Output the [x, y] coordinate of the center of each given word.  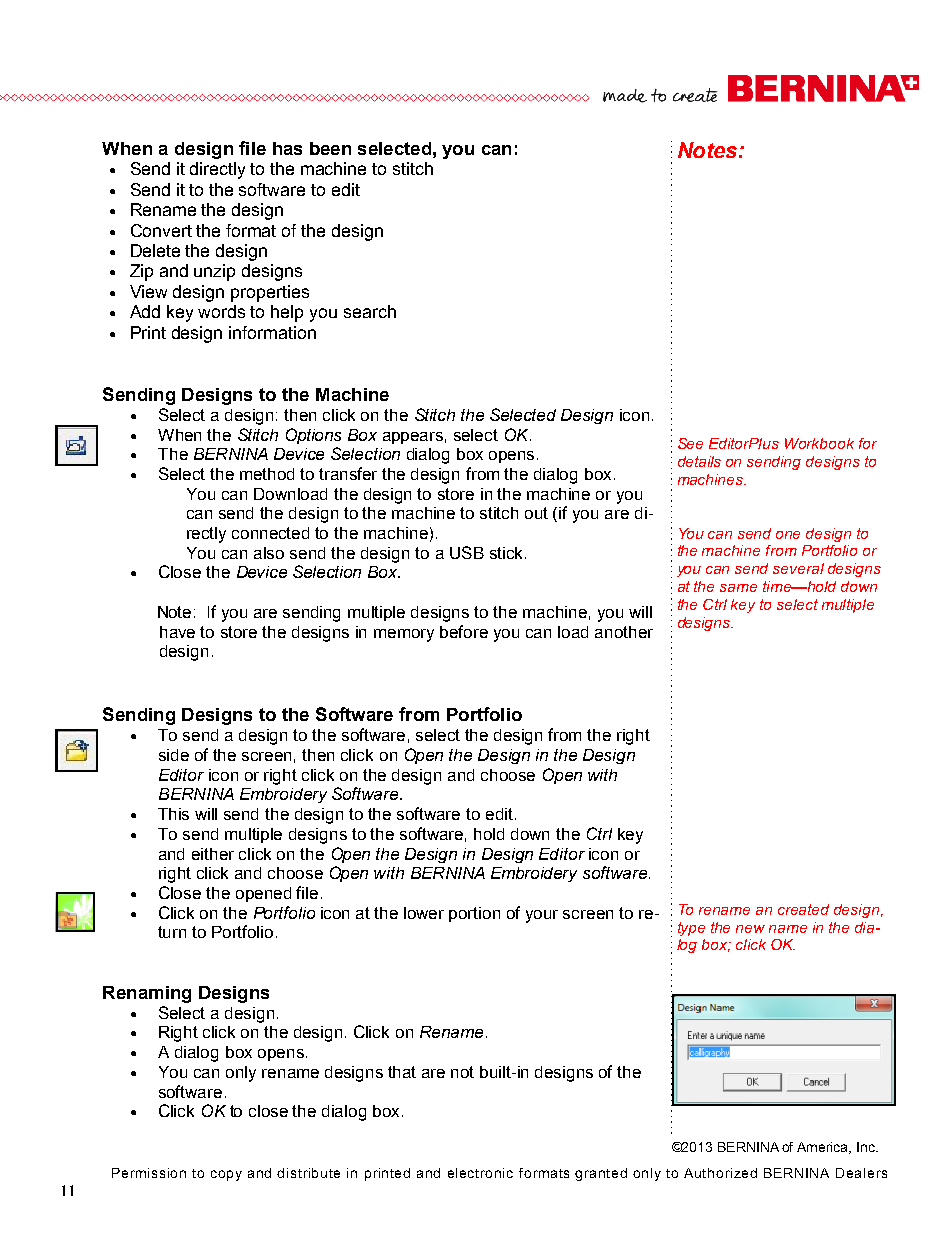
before [464, 631]
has [287, 148]
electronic [480, 1173]
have [177, 632]
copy [226, 1175]
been [330, 148]
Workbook [819, 443]
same [738, 588]
